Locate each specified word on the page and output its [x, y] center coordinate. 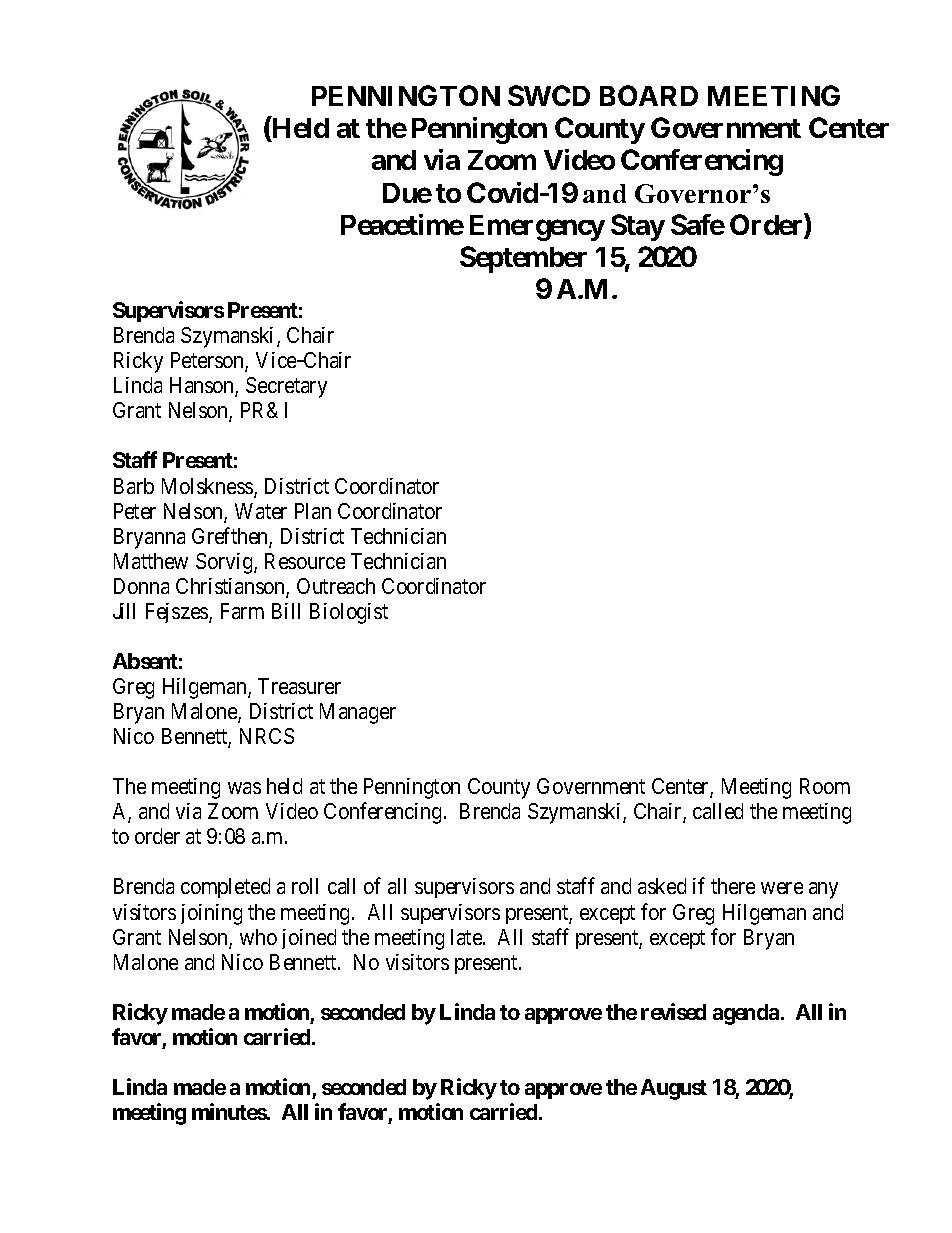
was [244, 788]
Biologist [349, 613]
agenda [746, 1014]
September [523, 259]
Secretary [286, 387]
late [467, 937]
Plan [313, 511]
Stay [638, 227]
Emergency [537, 228]
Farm [242, 611]
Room [825, 786]
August [674, 1089]
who [258, 937]
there [733, 886]
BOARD [649, 95]
